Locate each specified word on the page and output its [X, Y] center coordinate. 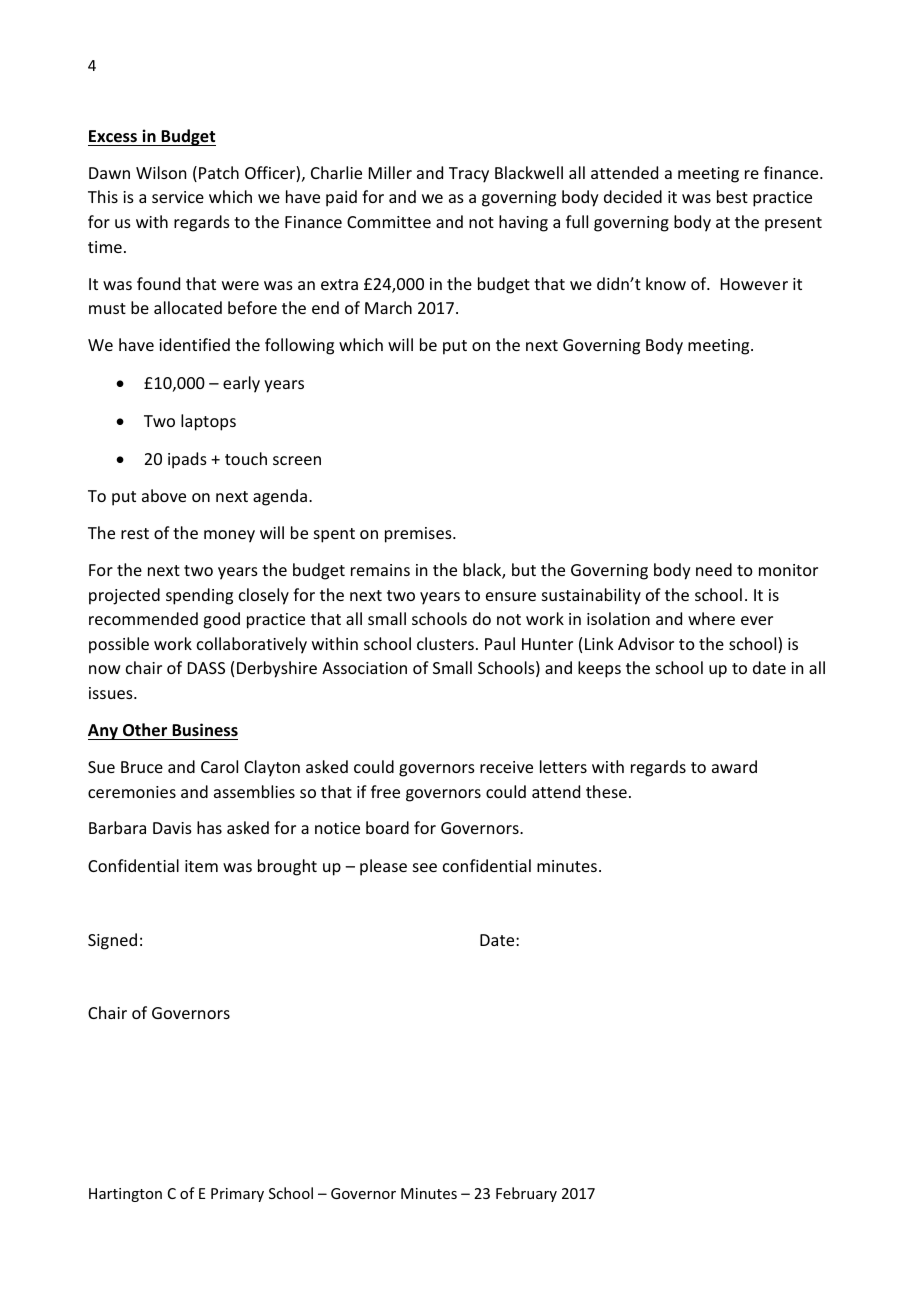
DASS [206, 668]
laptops [208, 422]
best [732, 196]
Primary [237, 1195]
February [526, 1194]
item [201, 866]
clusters [445, 643]
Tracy [469, 175]
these [606, 791]
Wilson [161, 172]
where [711, 618]
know [666, 283]
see [425, 867]
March [388, 307]
